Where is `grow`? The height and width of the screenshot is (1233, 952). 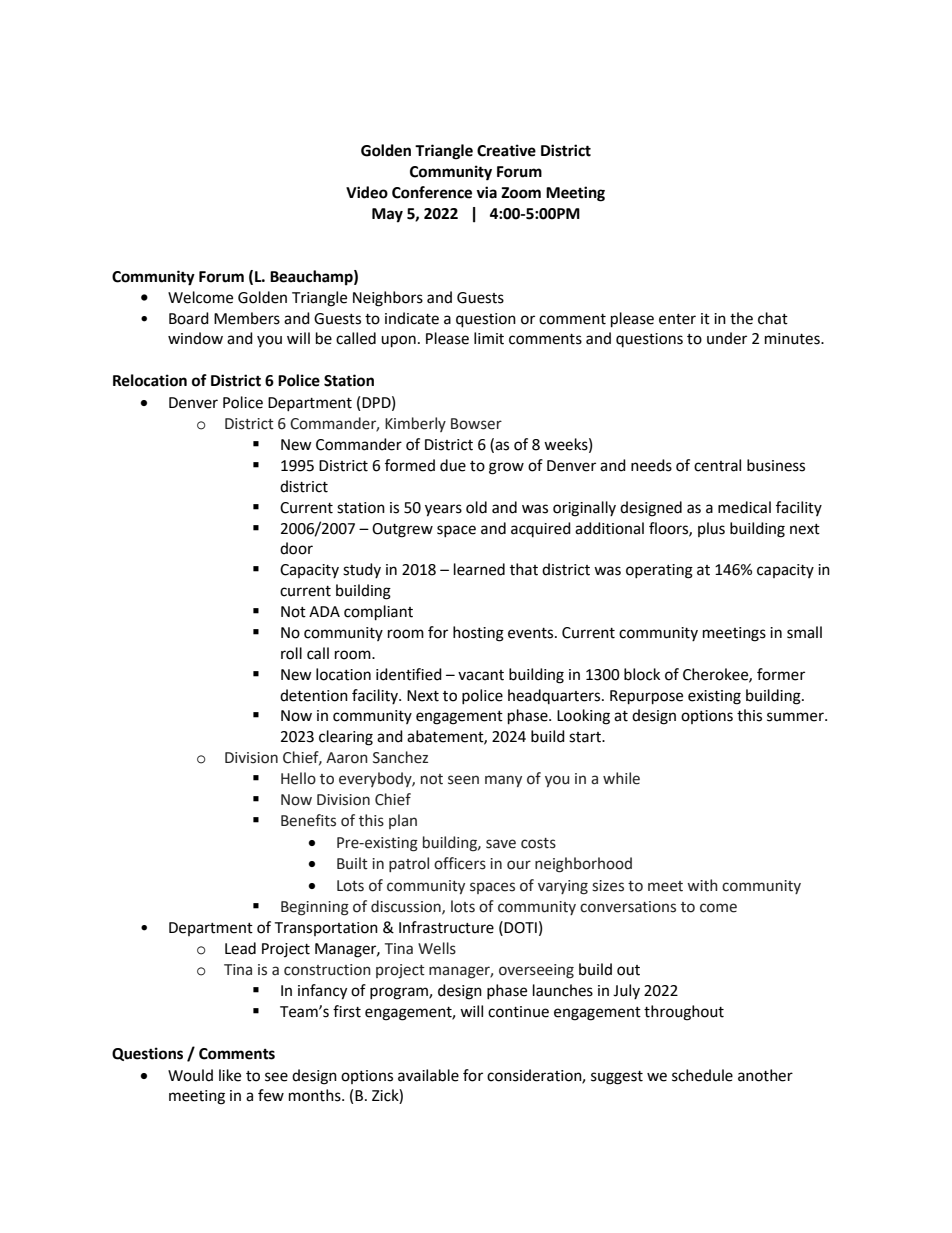 grow is located at coordinates (506, 468).
